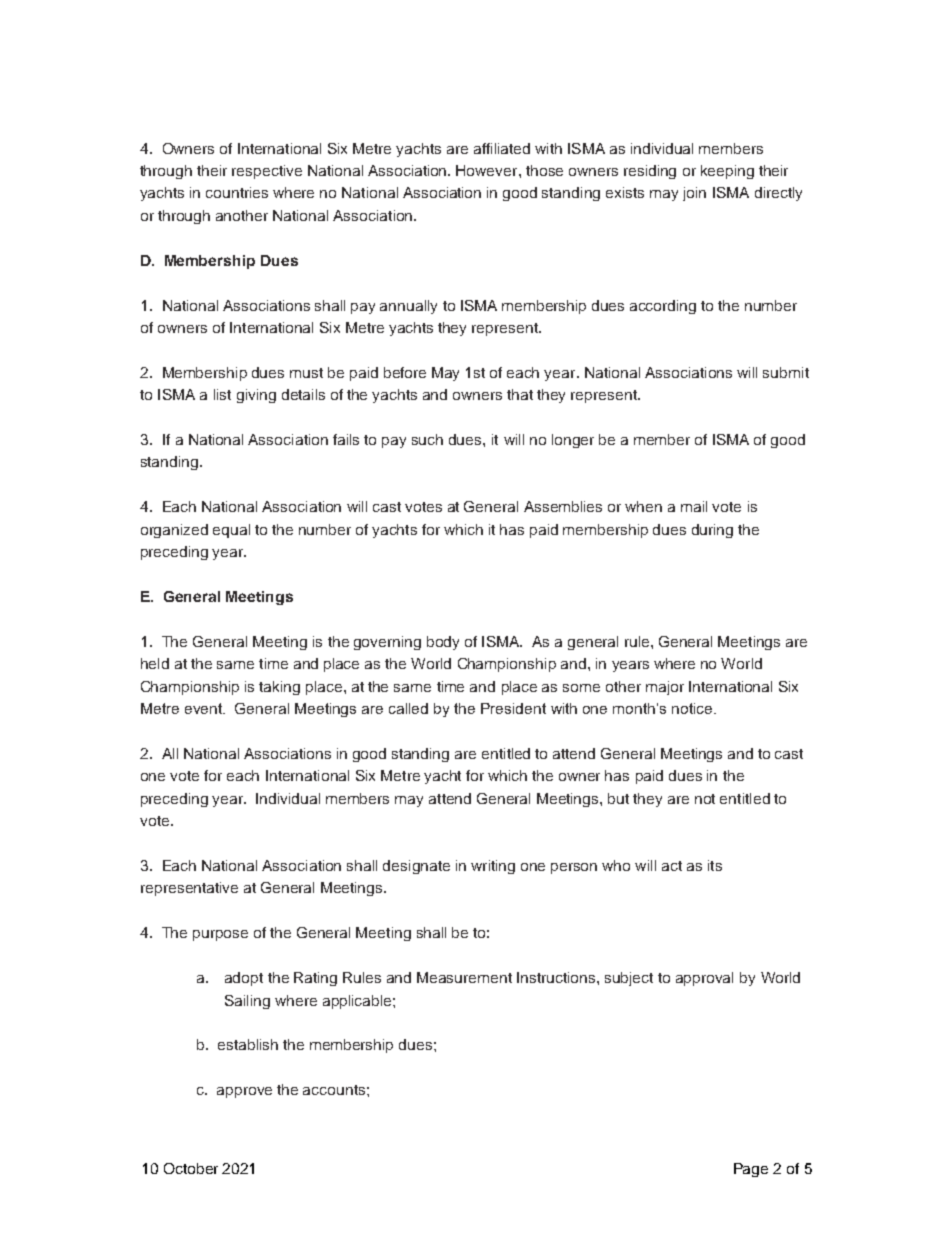 Image resolution: width=952 pixels, height=1233 pixels. Describe the element at coordinates (715, 865) in the page. I see `its` at that location.
